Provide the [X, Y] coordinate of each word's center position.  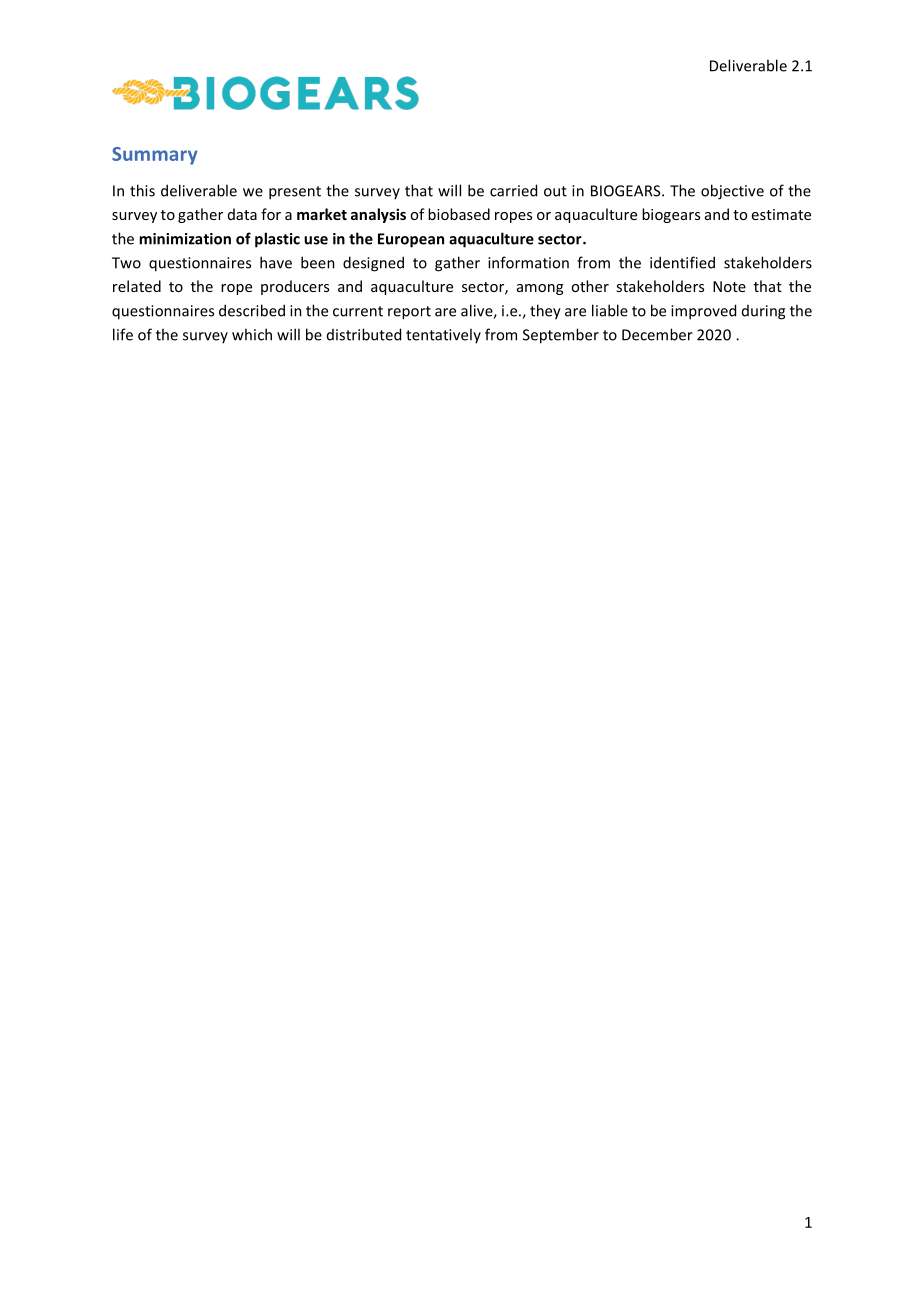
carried [513, 190]
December [657, 334]
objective [732, 192]
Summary [155, 156]
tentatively [443, 335]
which [252, 334]
